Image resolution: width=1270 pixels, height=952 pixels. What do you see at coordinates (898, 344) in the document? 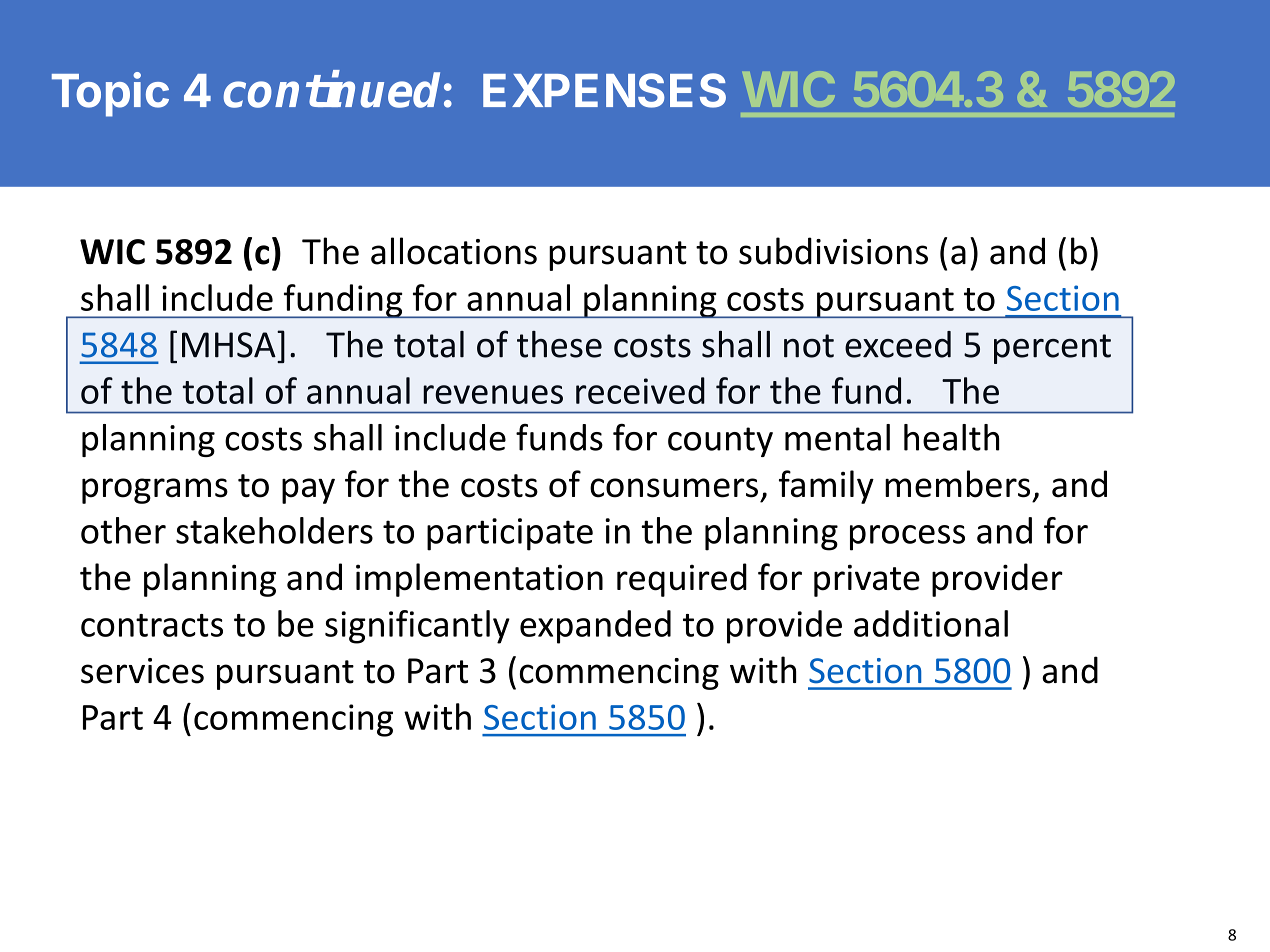
I see `exceed` at bounding box center [898, 344].
